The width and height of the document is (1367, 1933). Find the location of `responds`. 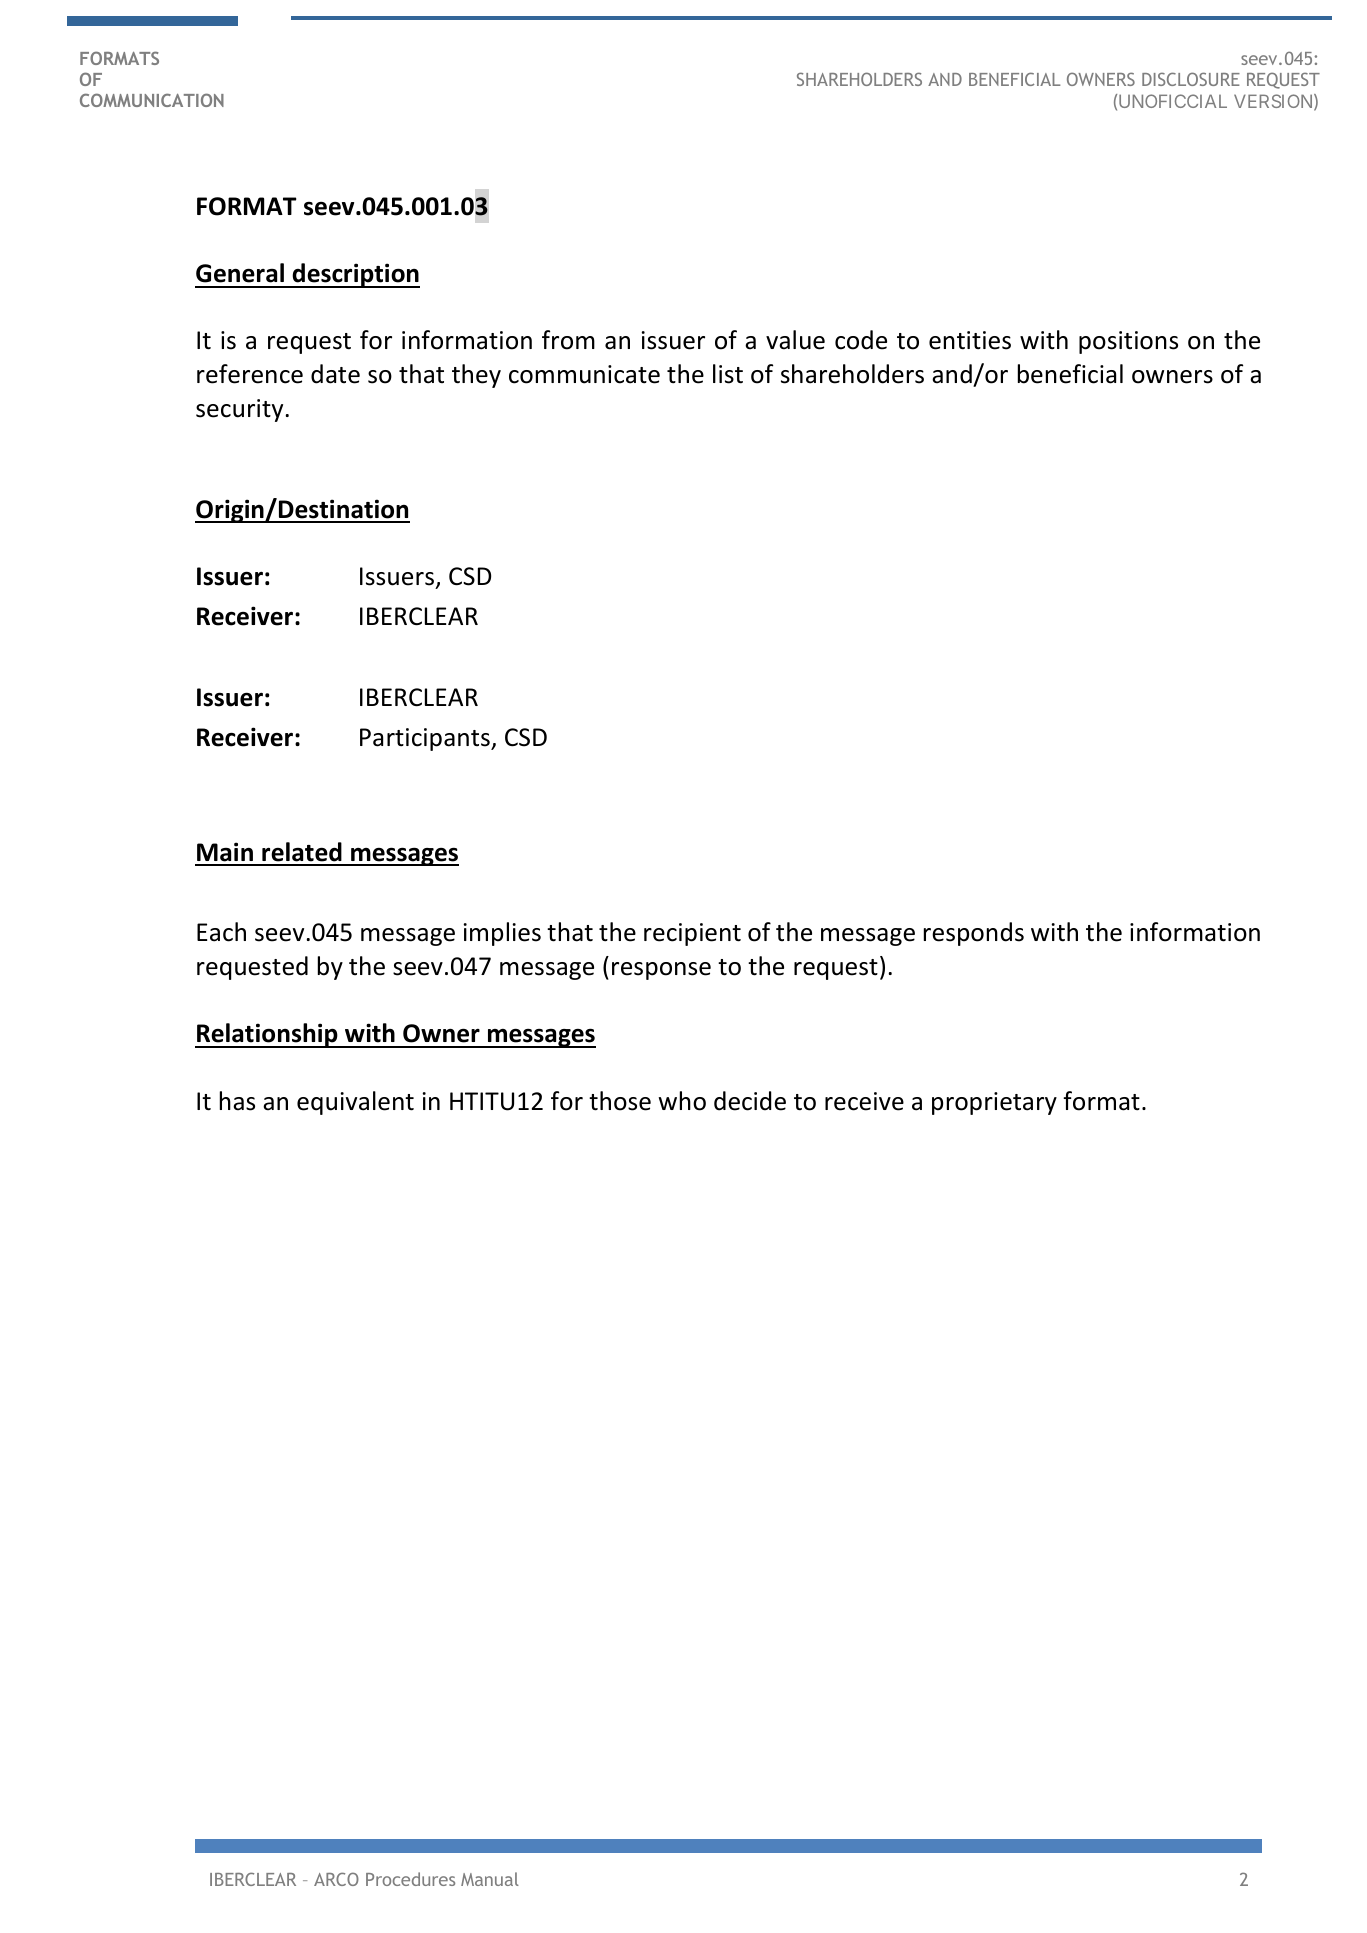

responds is located at coordinates (974, 934).
